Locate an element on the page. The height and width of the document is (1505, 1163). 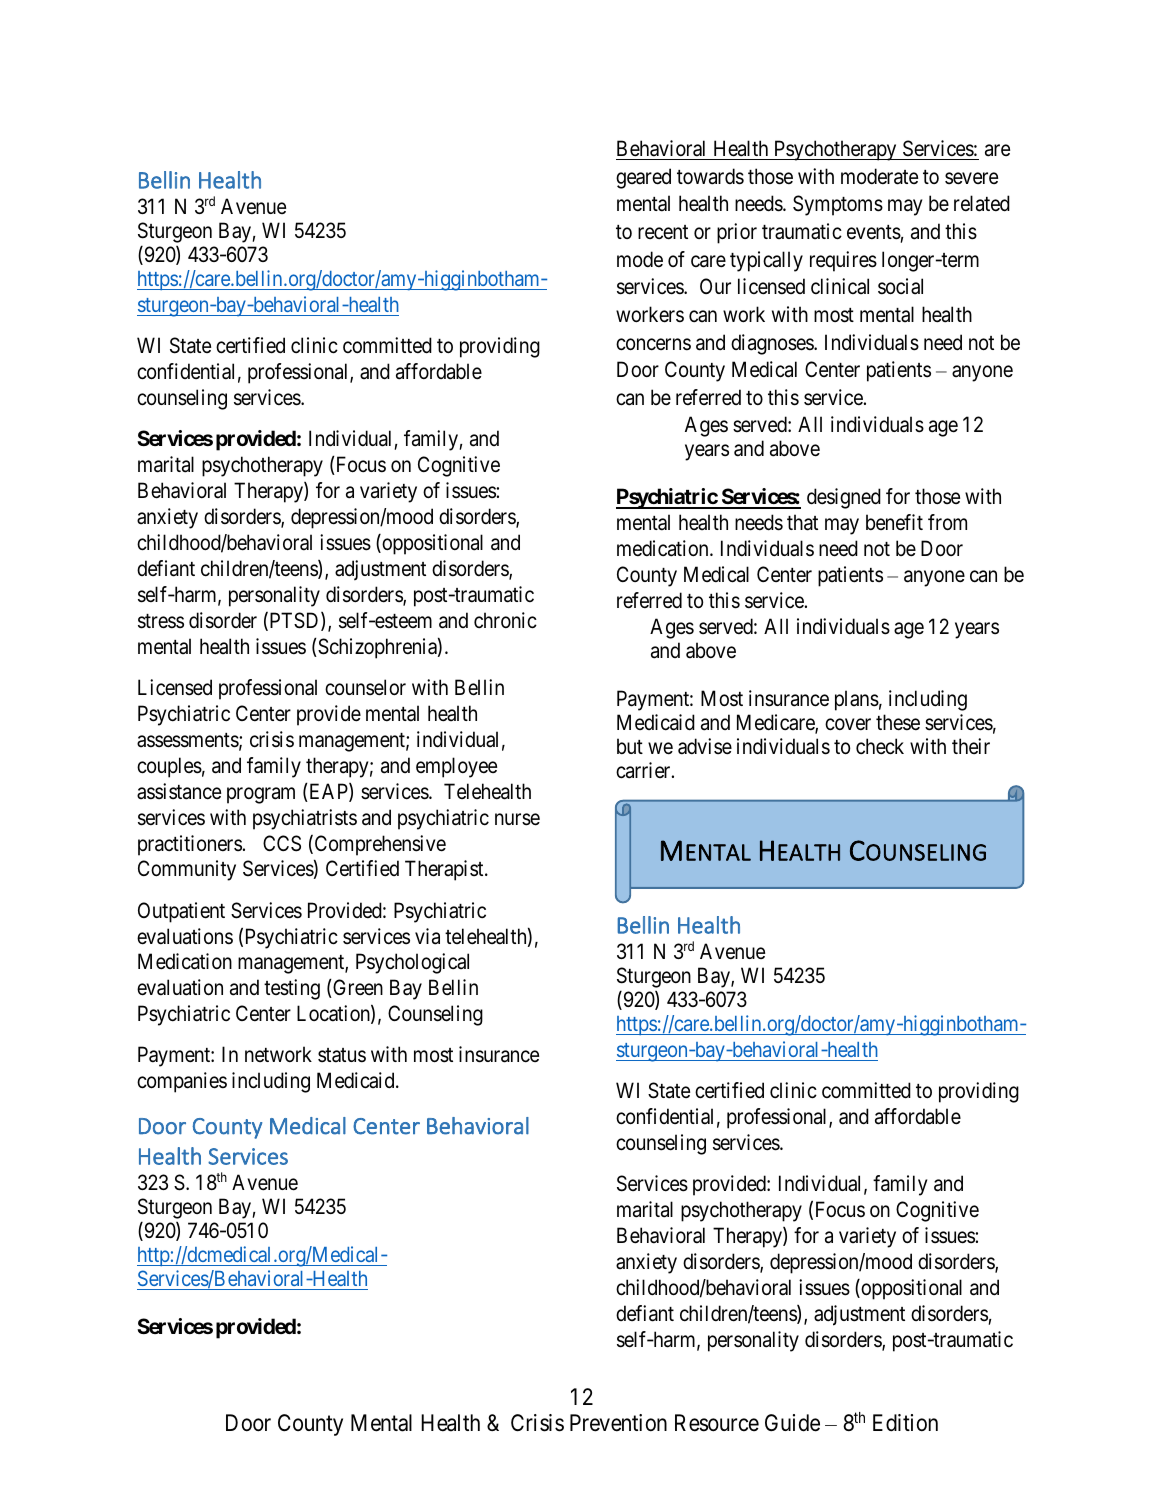
stress is located at coordinates (161, 621).
